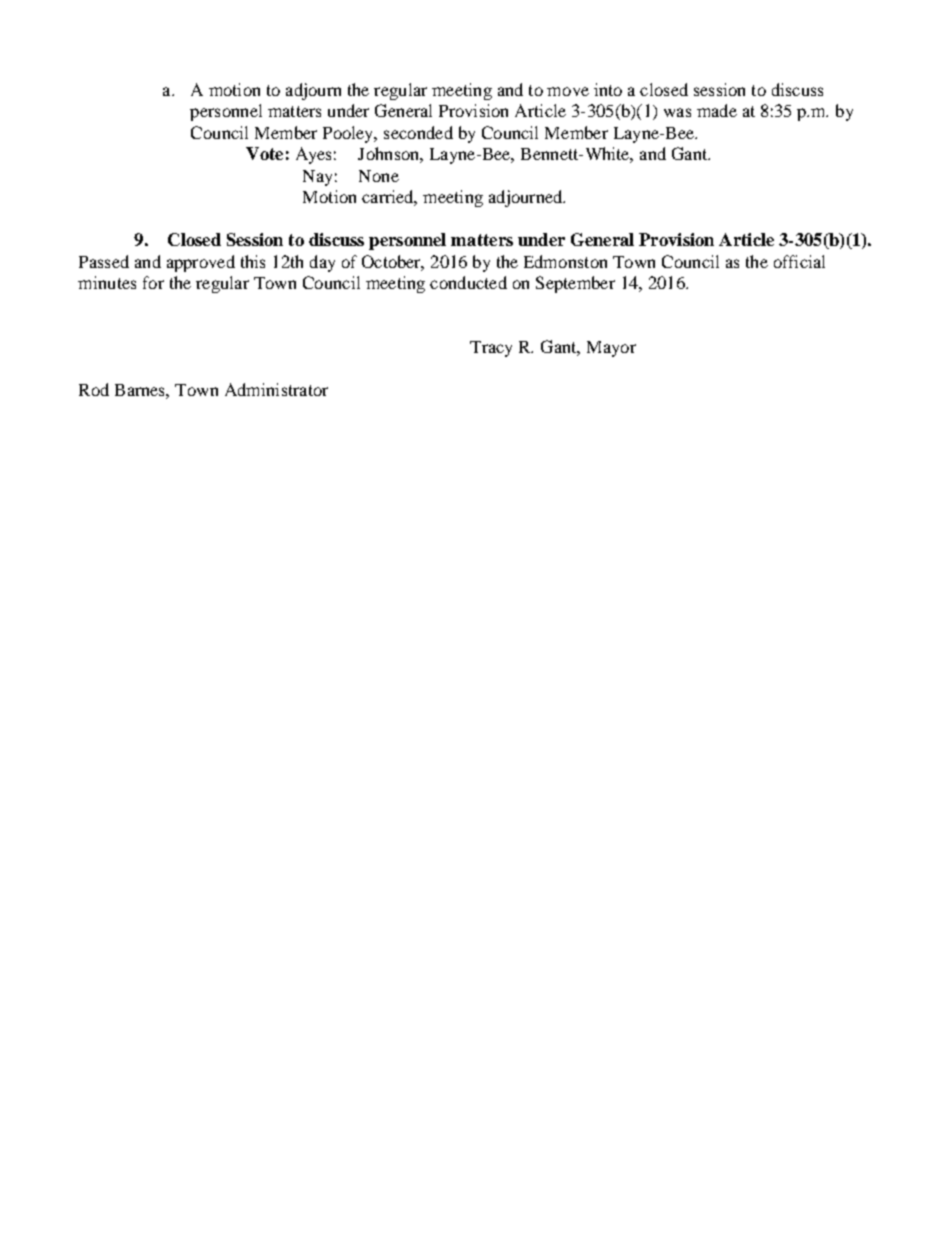 The width and height of the document is (952, 1233). What do you see at coordinates (418, 132) in the document?
I see `seconded` at bounding box center [418, 132].
